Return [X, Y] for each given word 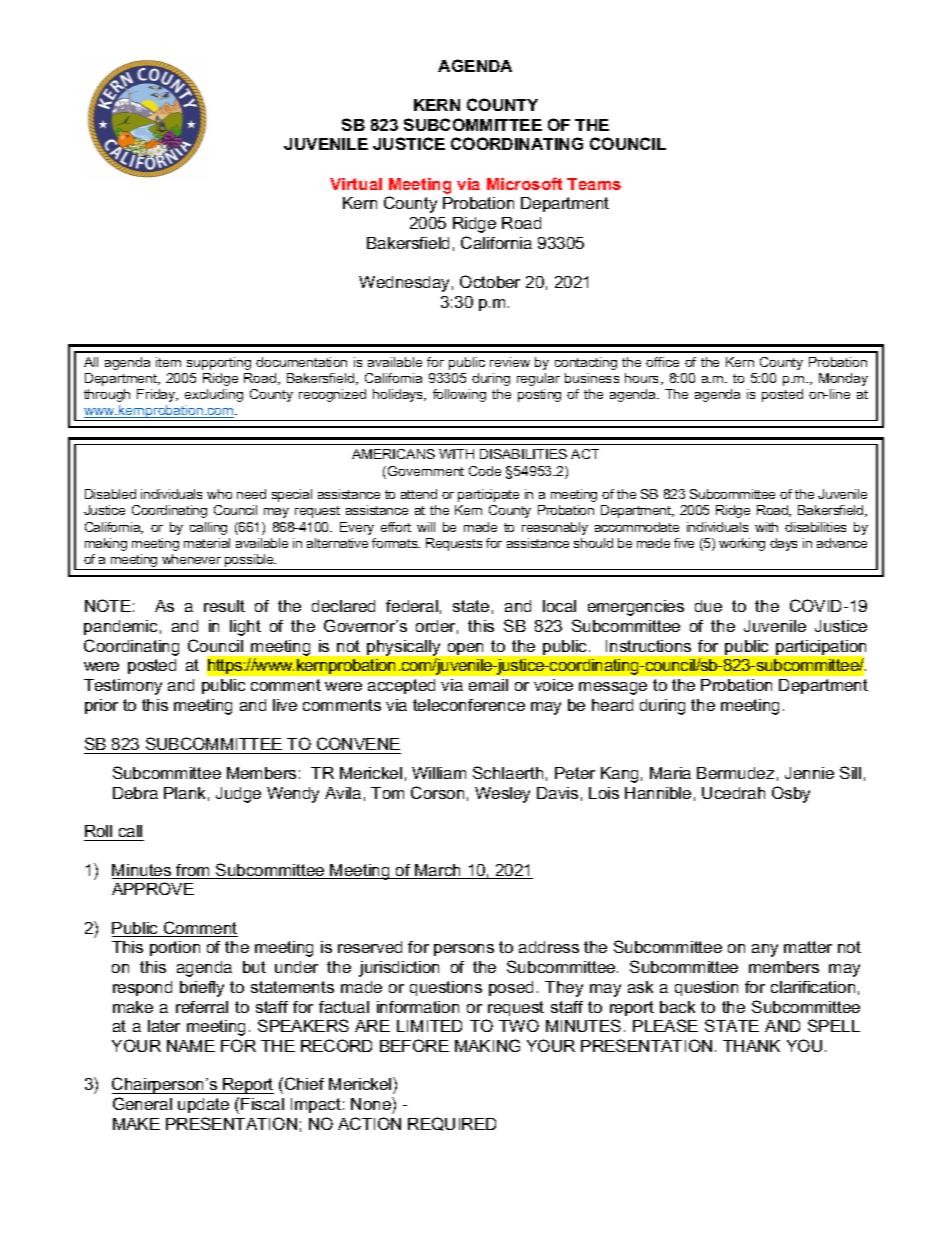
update [203, 1105]
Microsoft [524, 183]
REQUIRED [452, 1124]
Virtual [356, 184]
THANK [751, 1046]
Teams [594, 184]
